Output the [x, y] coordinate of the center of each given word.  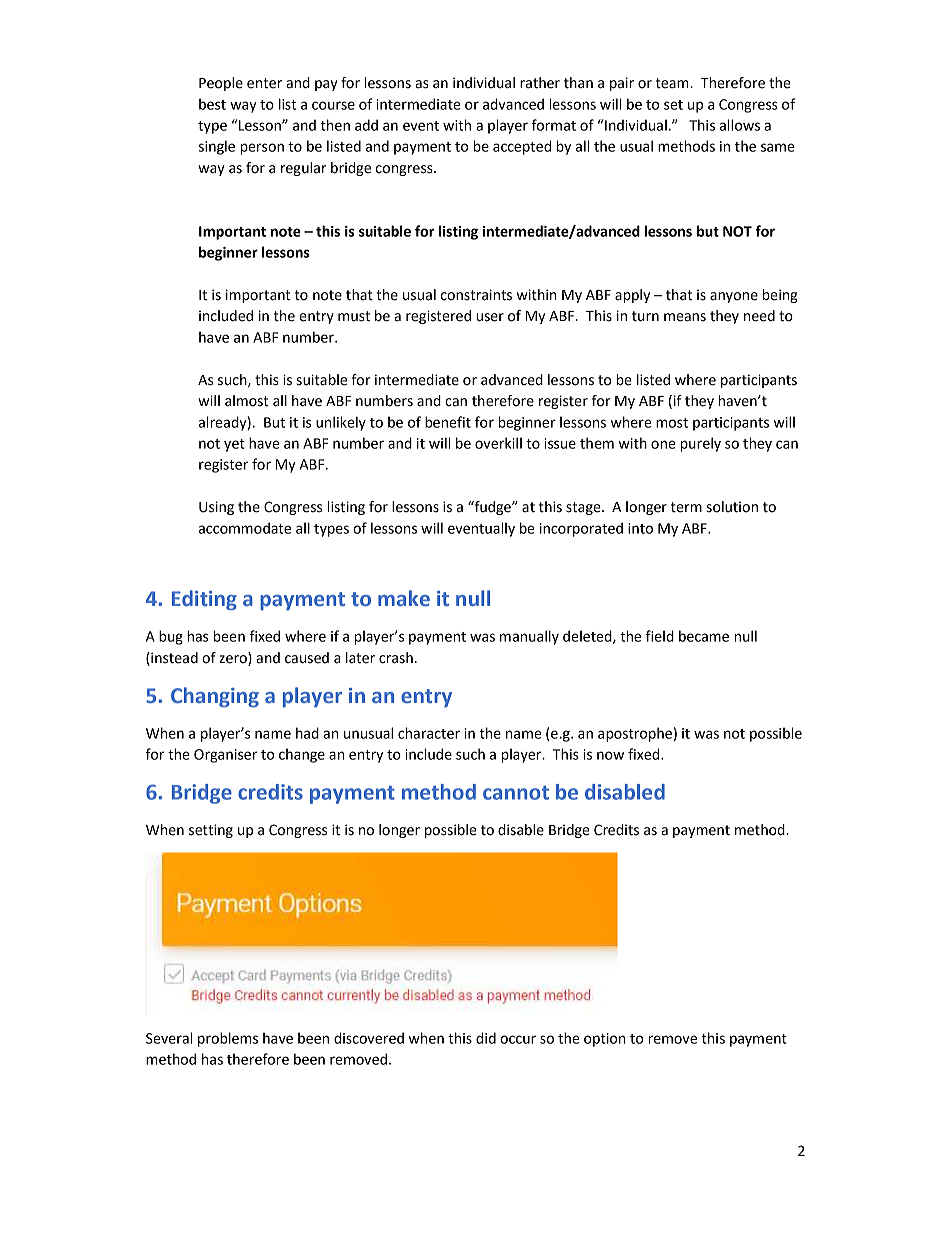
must [354, 316]
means [685, 317]
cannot [516, 793]
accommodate [245, 528]
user [490, 317]
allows [740, 125]
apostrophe [635, 734]
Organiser [225, 756]
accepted [522, 147]
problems [228, 1039]
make [404, 598]
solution [732, 507]
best [212, 104]
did [486, 1038]
